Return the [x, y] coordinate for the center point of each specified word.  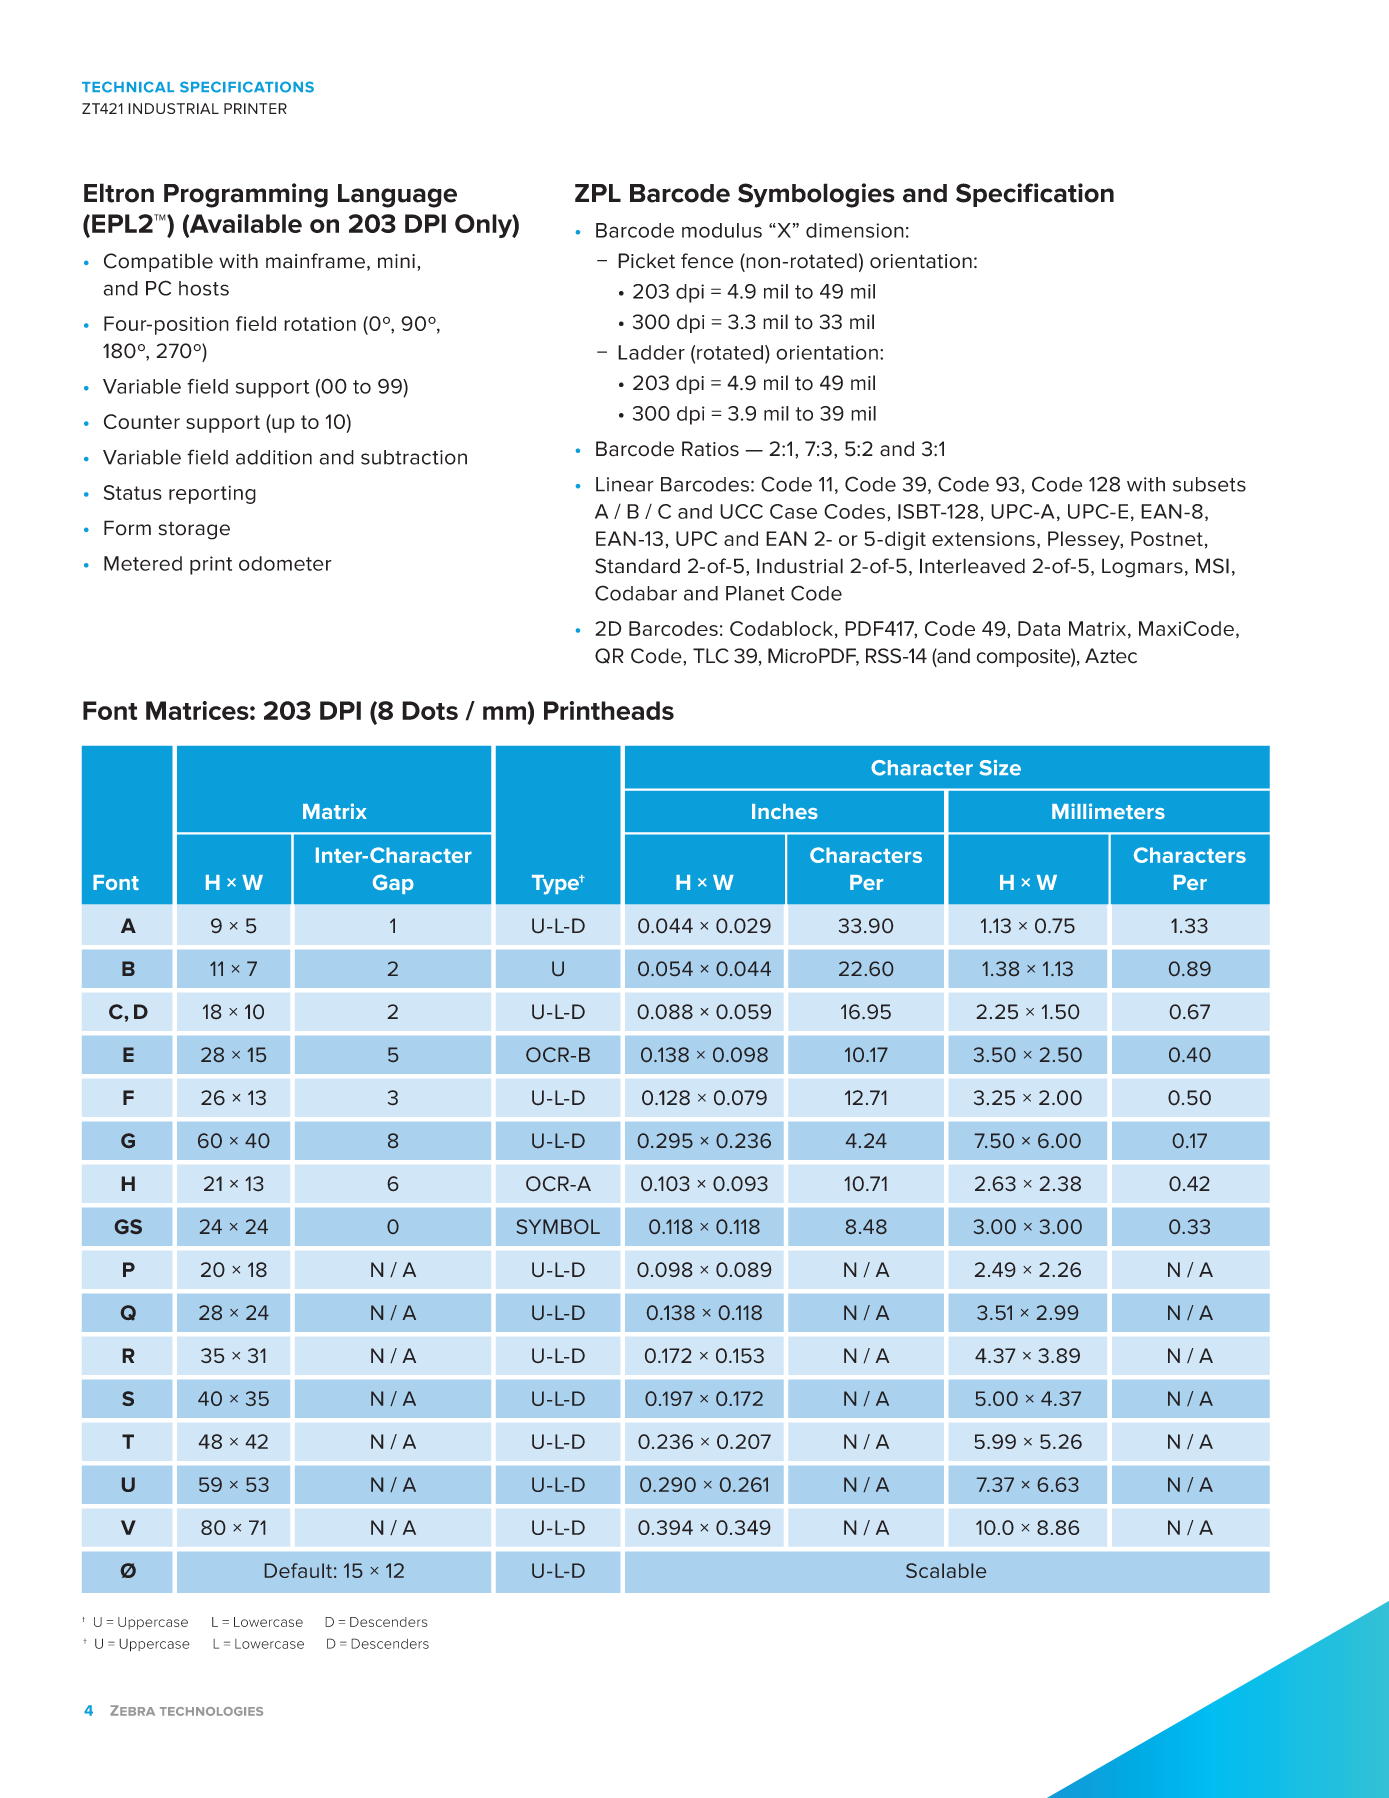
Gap [393, 884]
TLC [711, 656]
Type [556, 885]
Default [298, 1570]
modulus [722, 230]
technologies [211, 1711]
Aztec [1111, 656]
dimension [855, 230]
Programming [246, 195]
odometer [285, 563]
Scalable [946, 1570]
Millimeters [1108, 811]
